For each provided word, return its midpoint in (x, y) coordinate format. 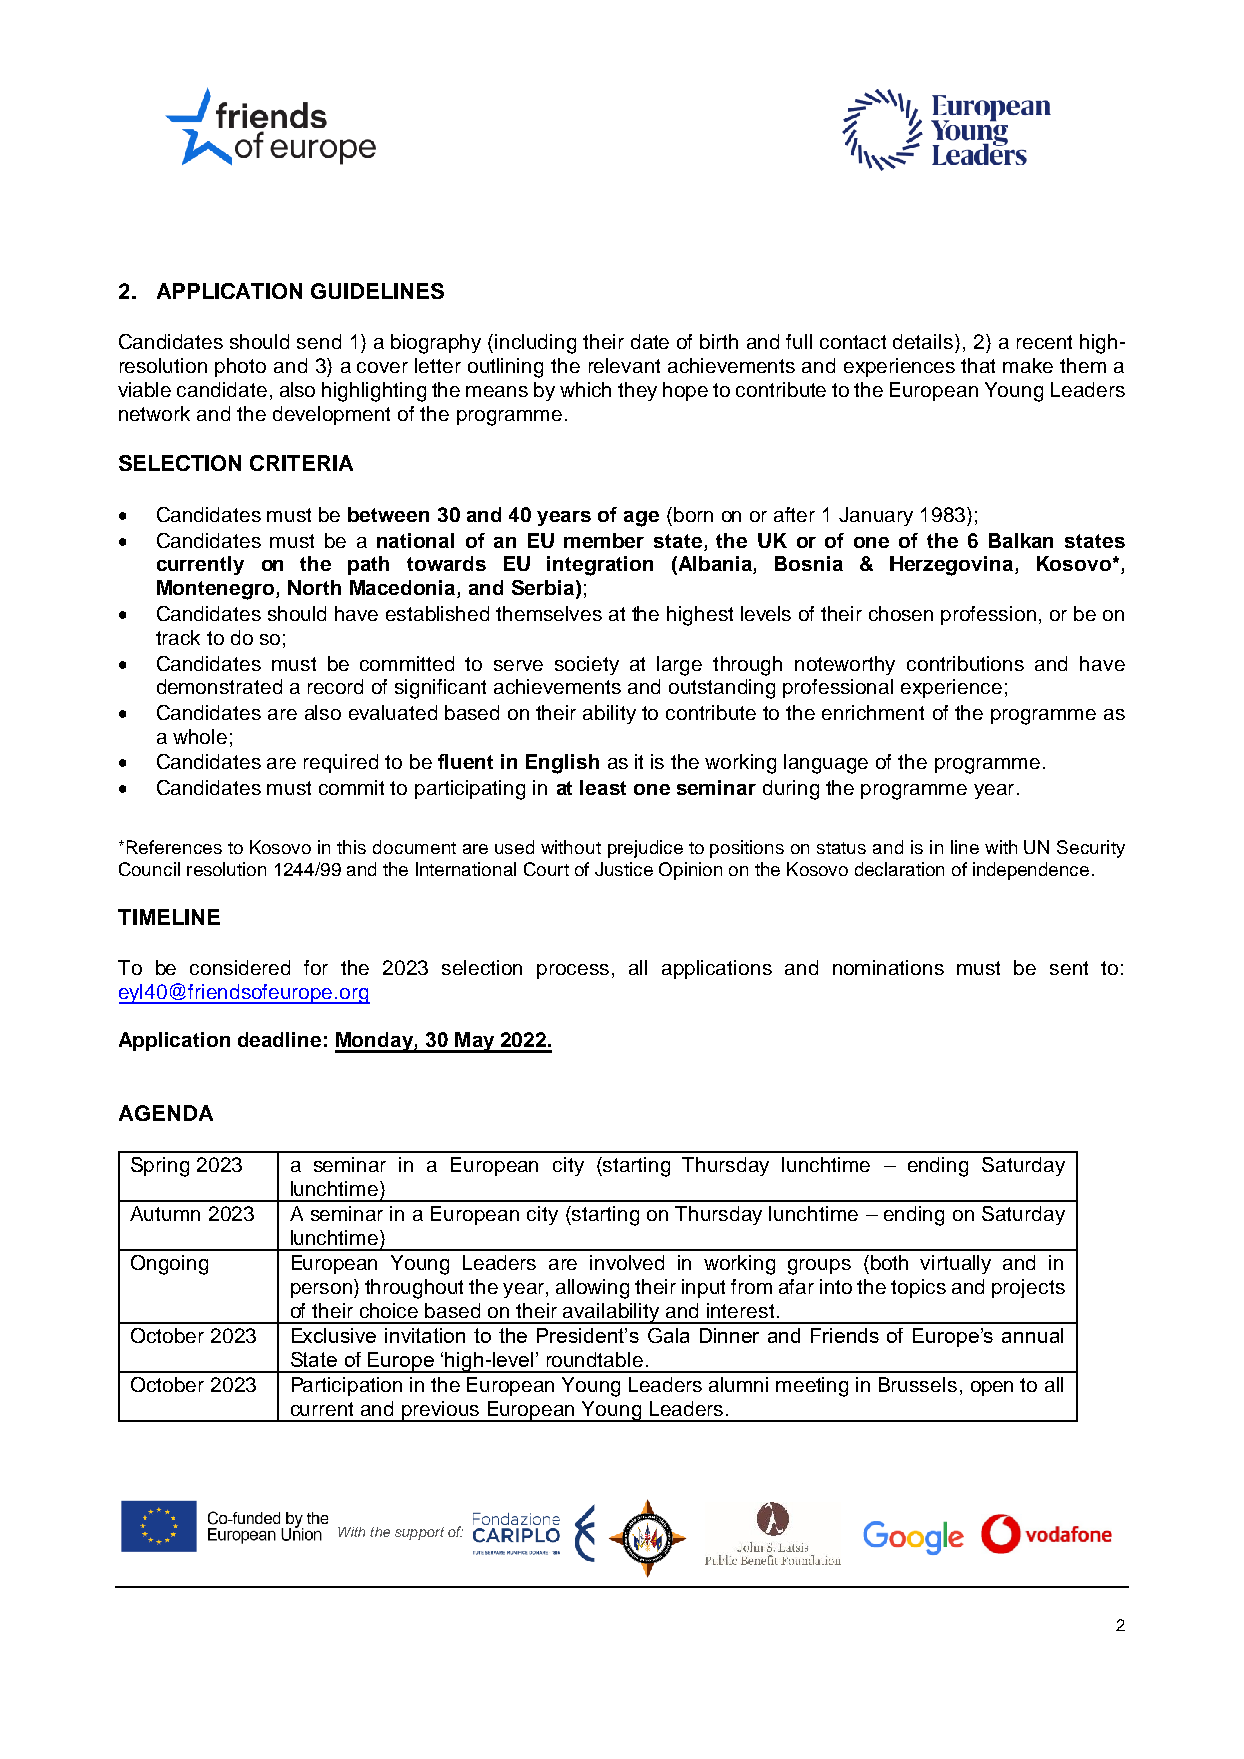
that (978, 365)
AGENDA (166, 1113)
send (319, 341)
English (562, 764)
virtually (955, 1264)
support (419, 1533)
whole (200, 736)
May (475, 1042)
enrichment (873, 712)
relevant (624, 365)
